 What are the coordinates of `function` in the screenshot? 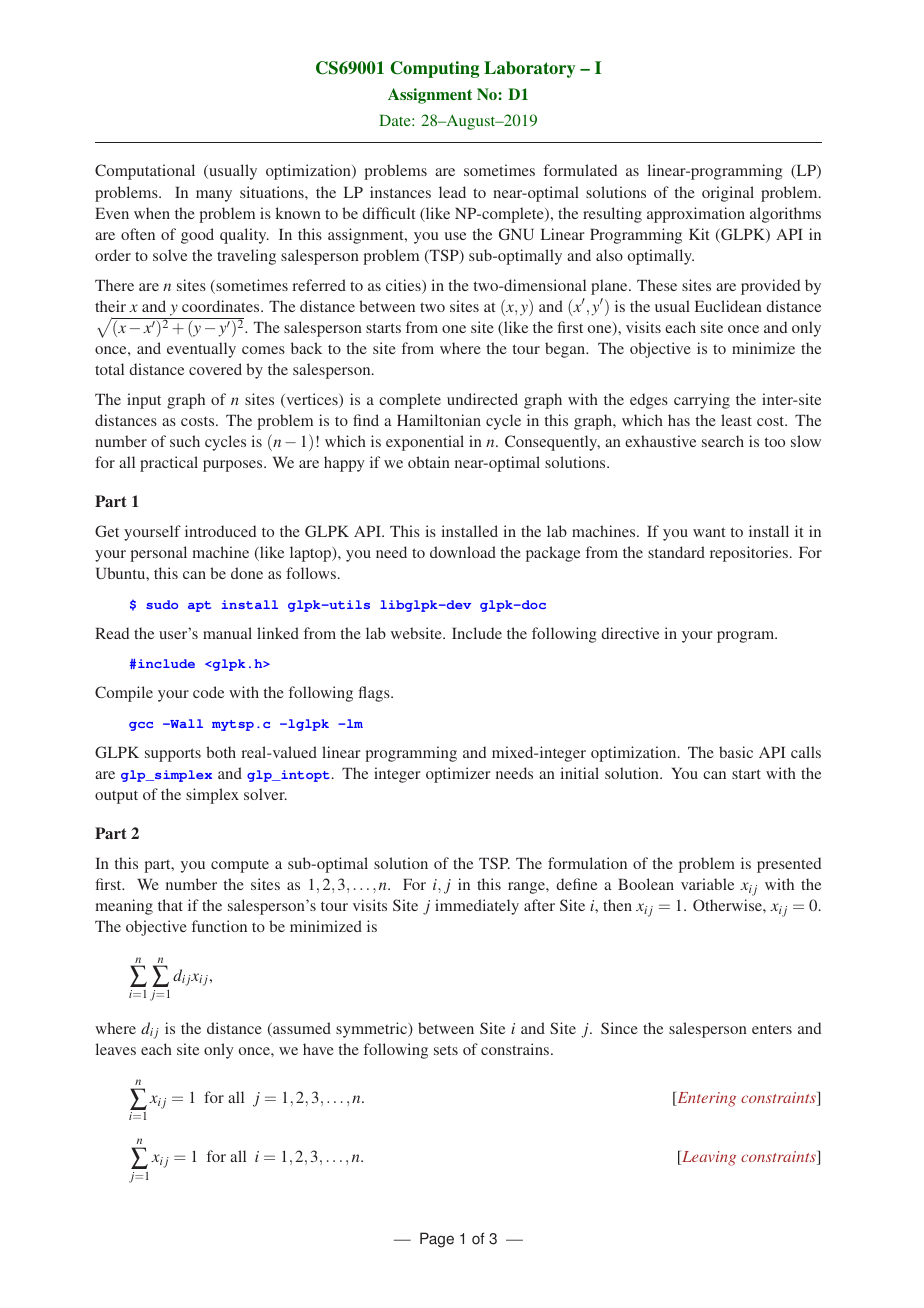 It's located at (219, 926).
